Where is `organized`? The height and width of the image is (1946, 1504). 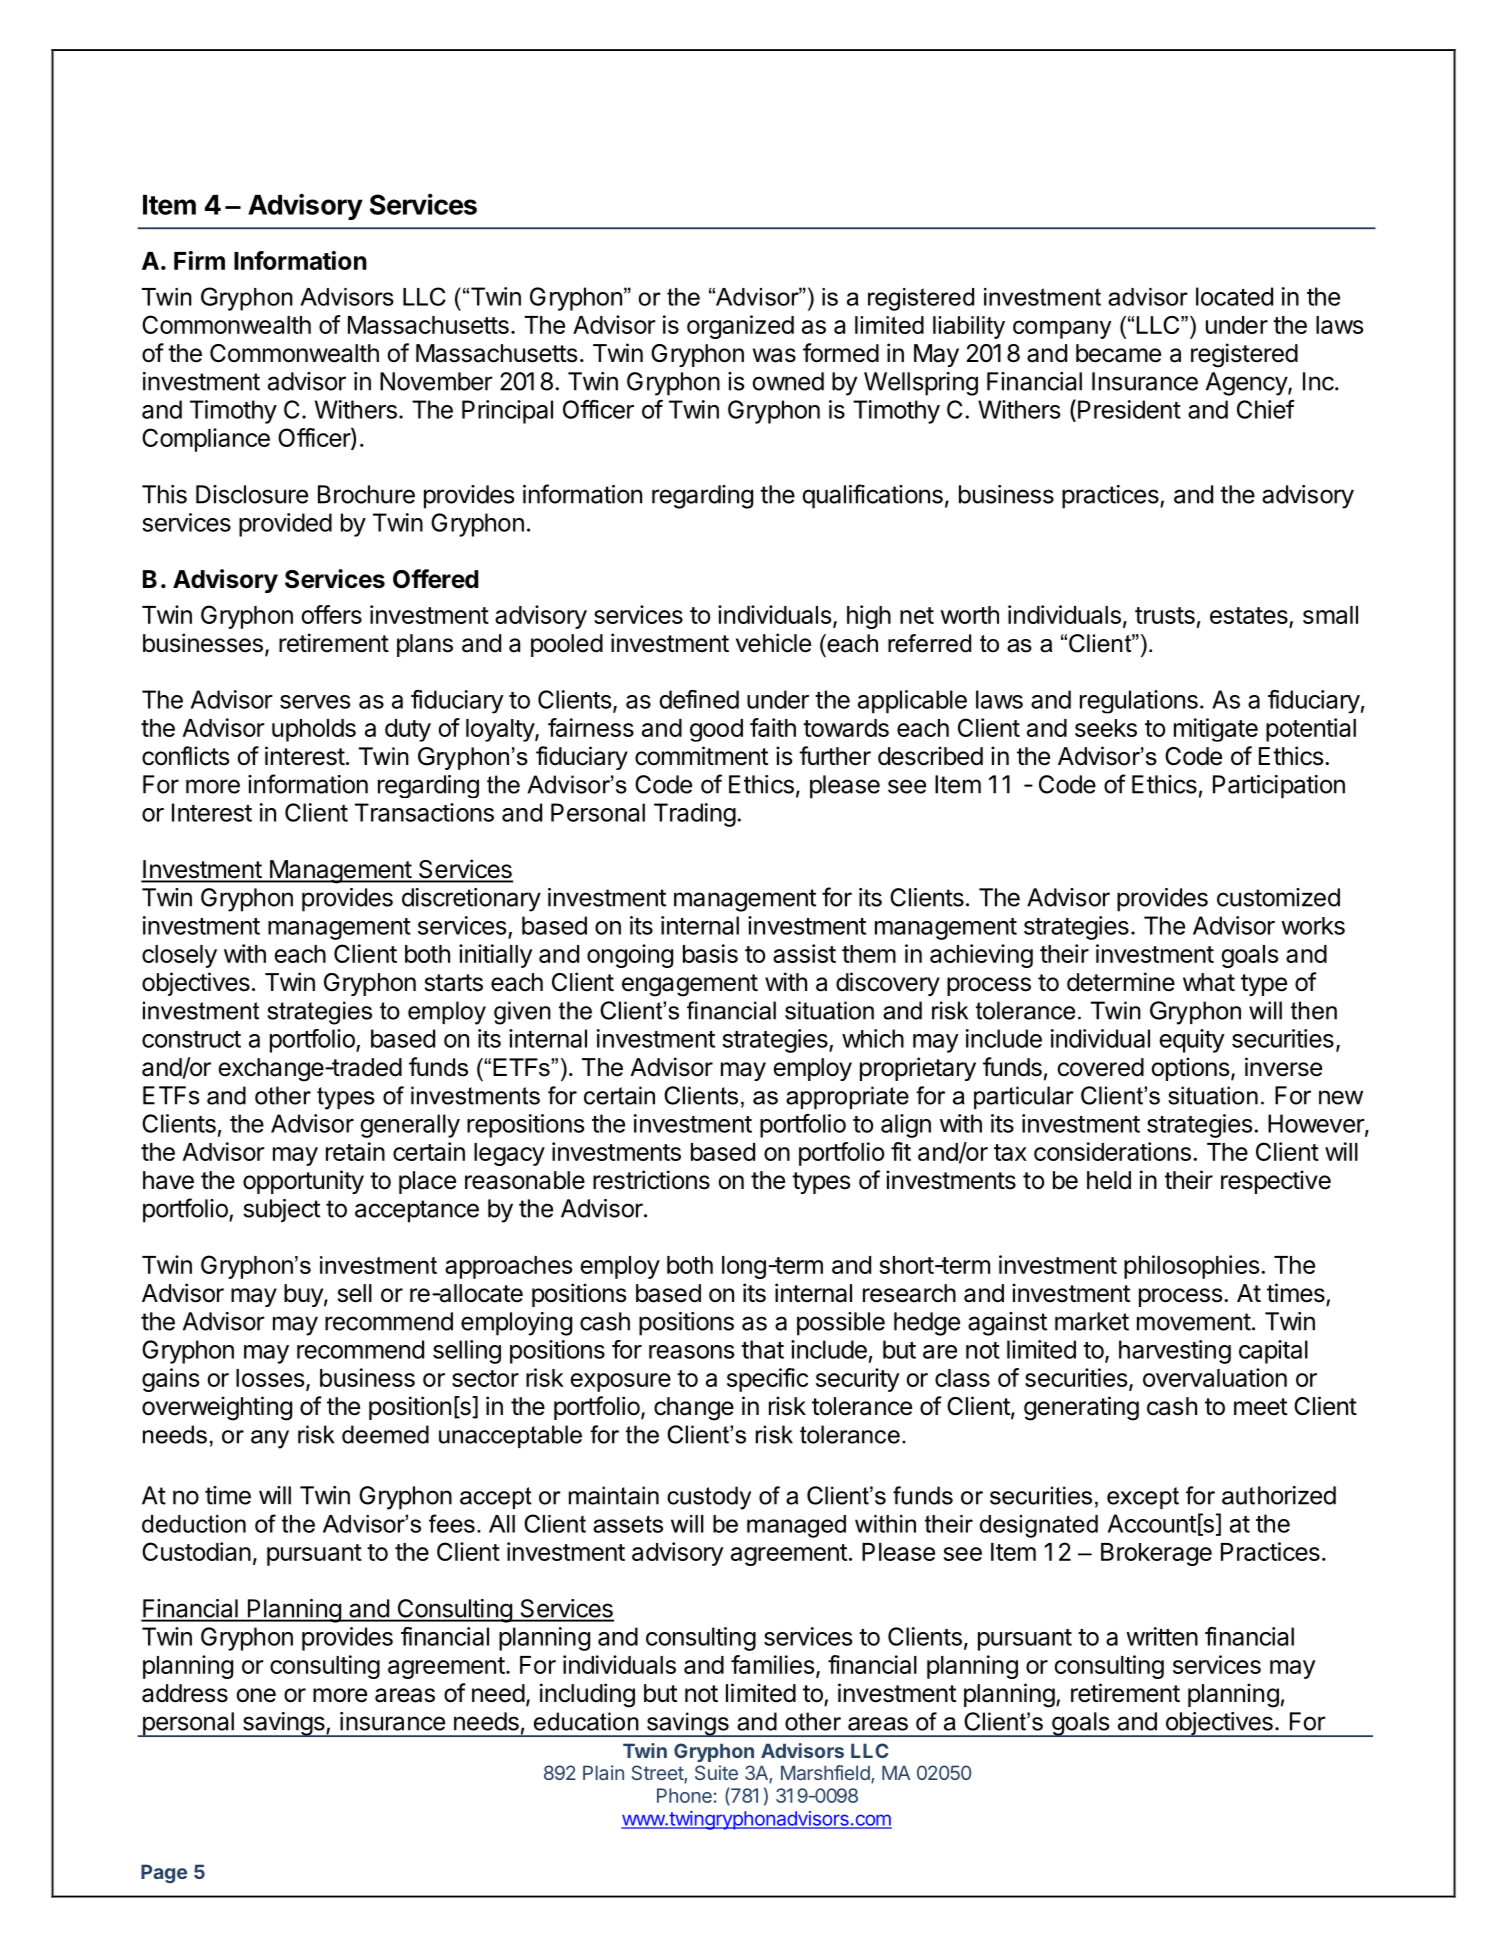 organized is located at coordinates (740, 327).
